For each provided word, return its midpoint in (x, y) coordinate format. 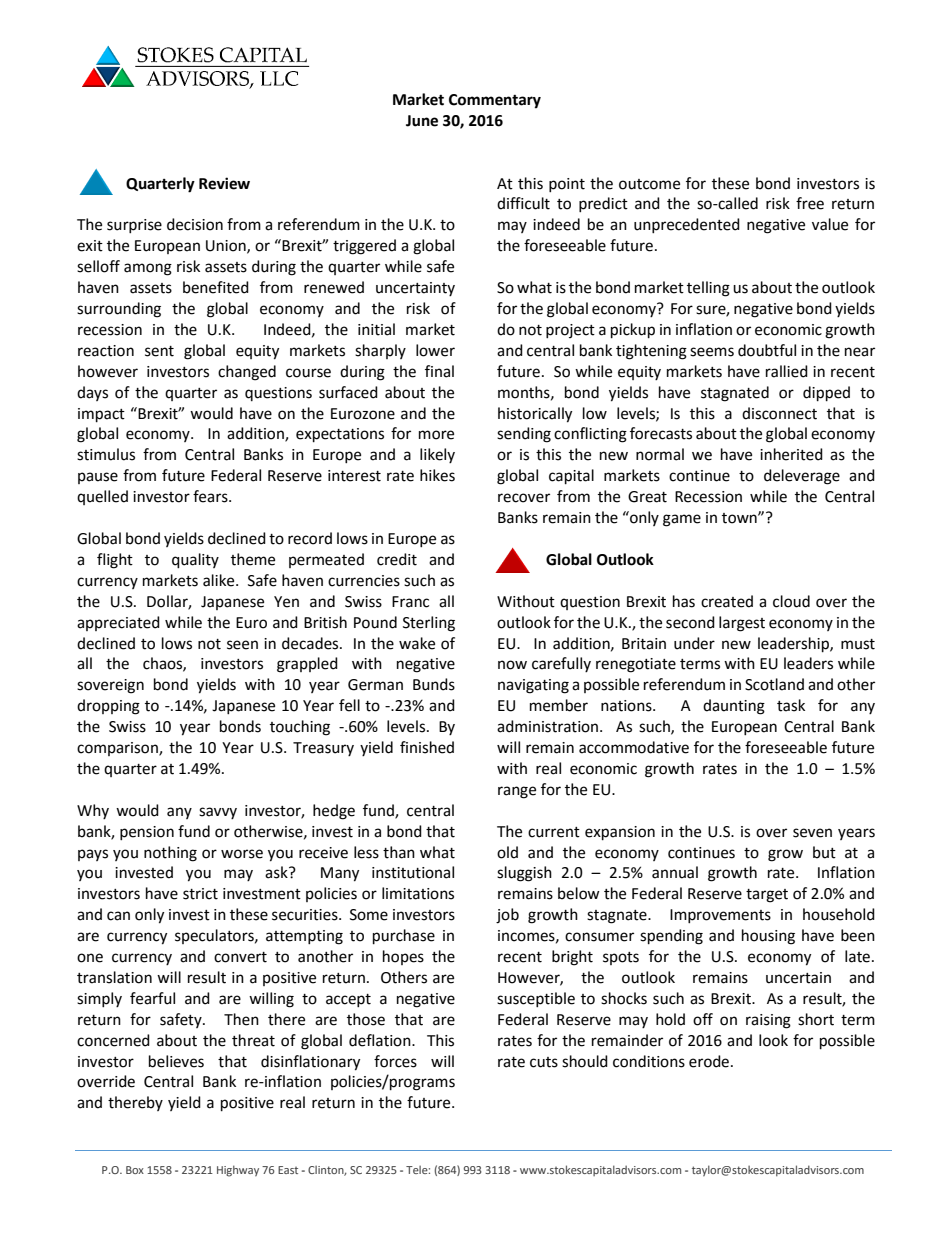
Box (135, 1170)
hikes (437, 475)
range (517, 792)
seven (812, 833)
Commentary (495, 101)
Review (224, 183)
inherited (791, 454)
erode (709, 1061)
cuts (544, 1062)
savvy (218, 813)
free (810, 203)
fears (211, 496)
